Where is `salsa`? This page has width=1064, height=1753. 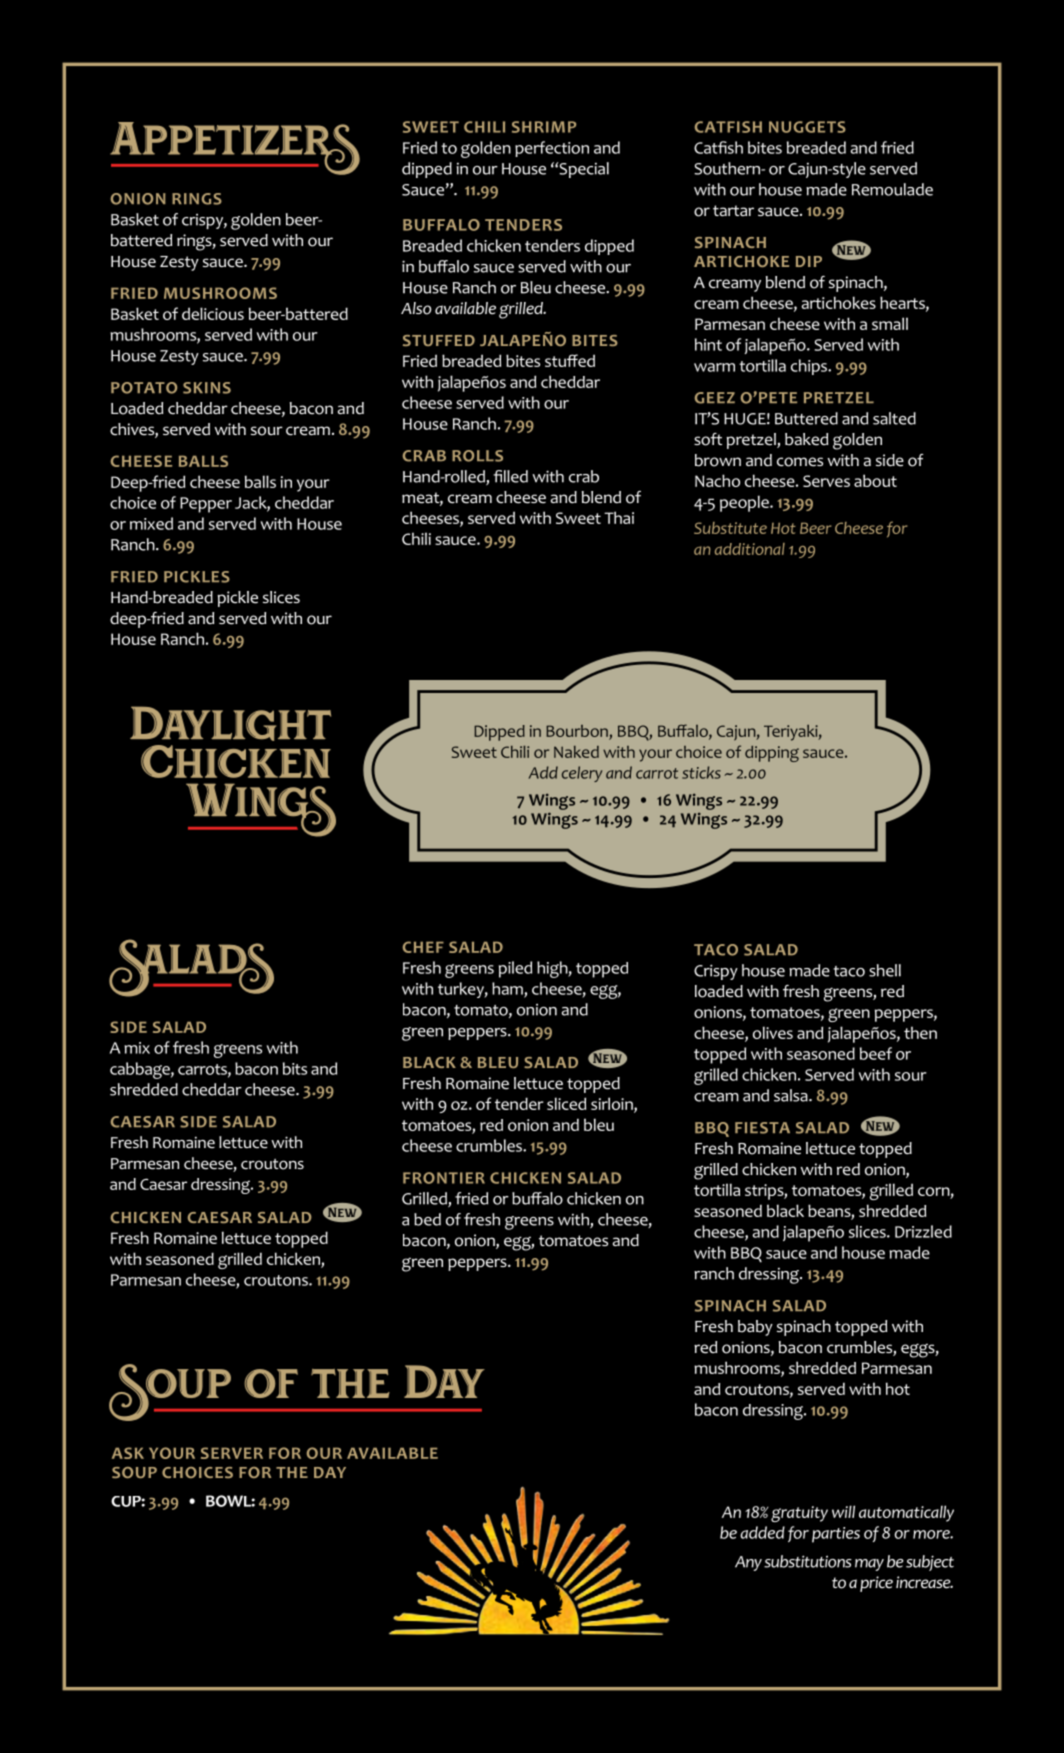
salsa is located at coordinates (792, 1095).
